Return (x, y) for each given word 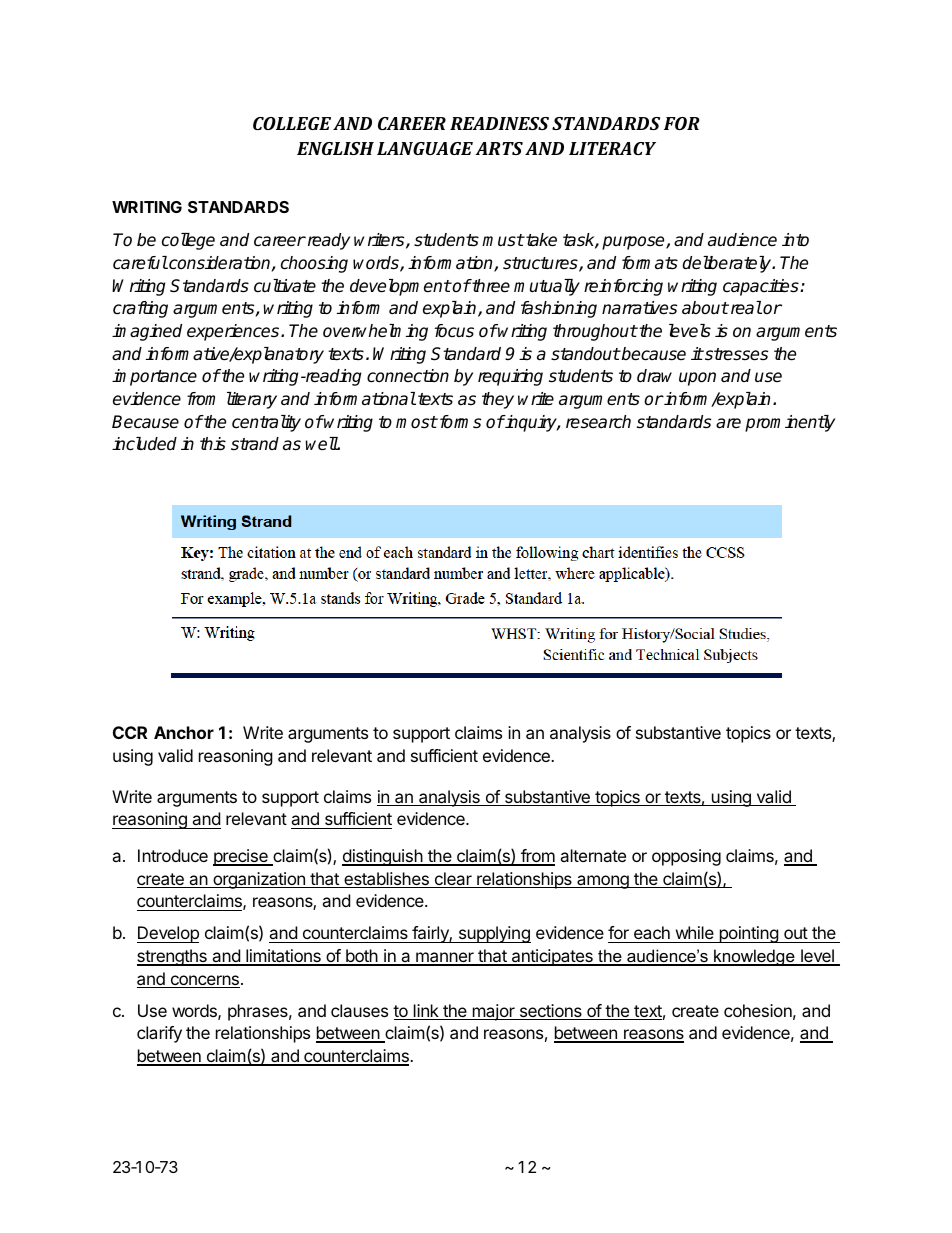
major (493, 1012)
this (213, 444)
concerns (204, 981)
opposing (686, 857)
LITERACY (612, 148)
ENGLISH (335, 148)
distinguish (383, 857)
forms (459, 422)
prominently (790, 423)
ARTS (499, 148)
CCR (130, 732)
